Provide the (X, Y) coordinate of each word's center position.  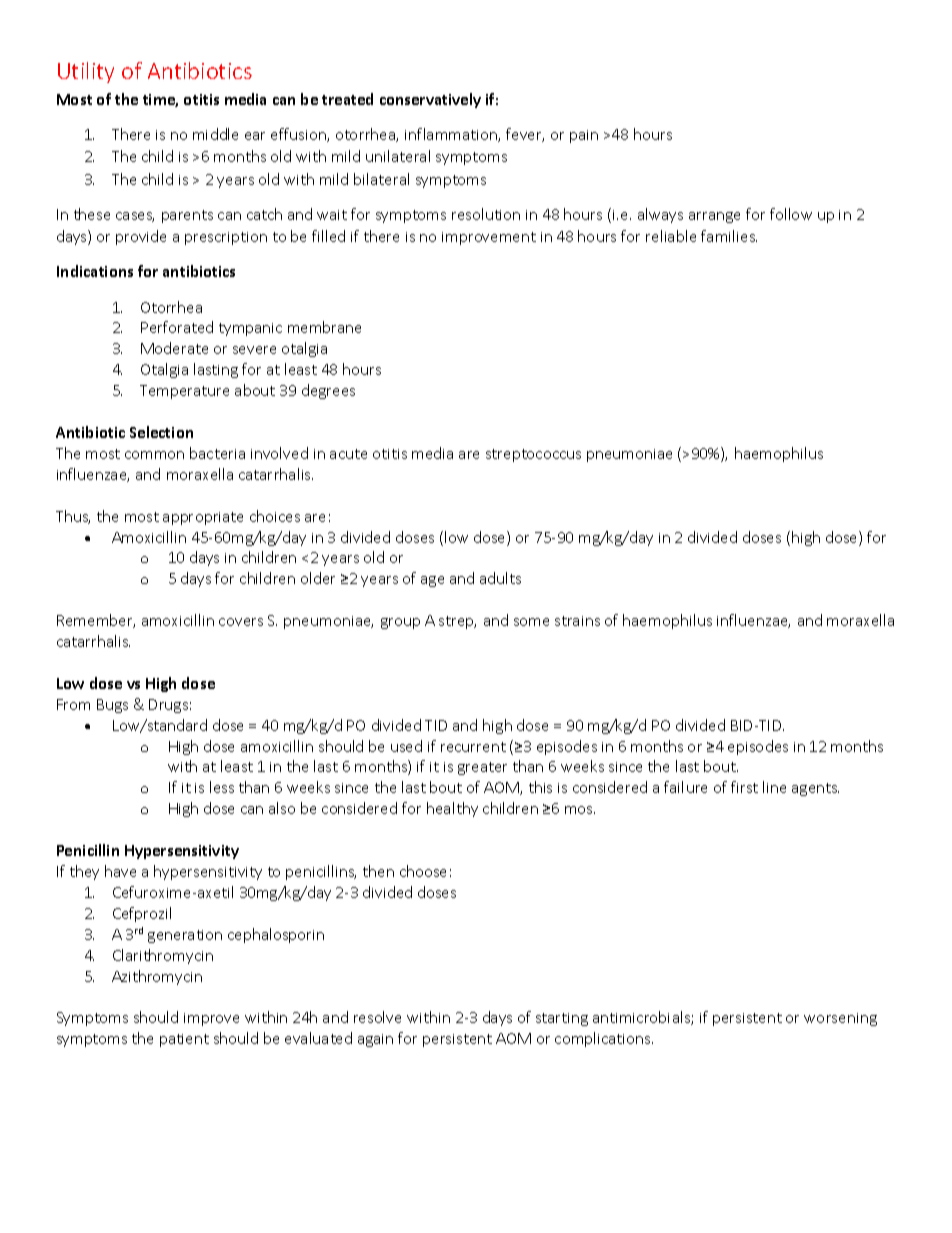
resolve (377, 1017)
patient (184, 1040)
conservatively (430, 100)
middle (215, 134)
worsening (840, 1019)
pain (584, 136)
